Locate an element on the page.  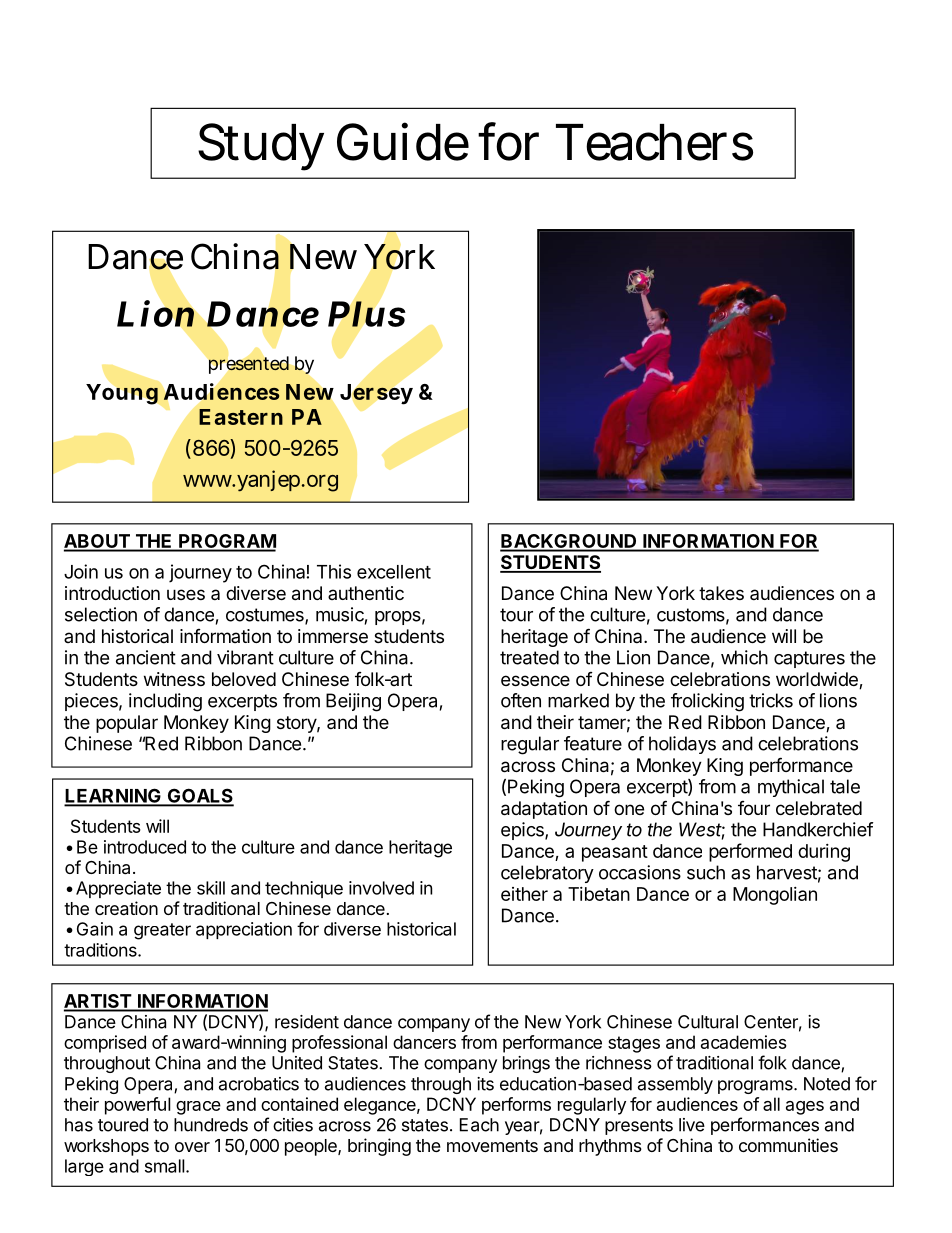
Jersey is located at coordinates (376, 394).
